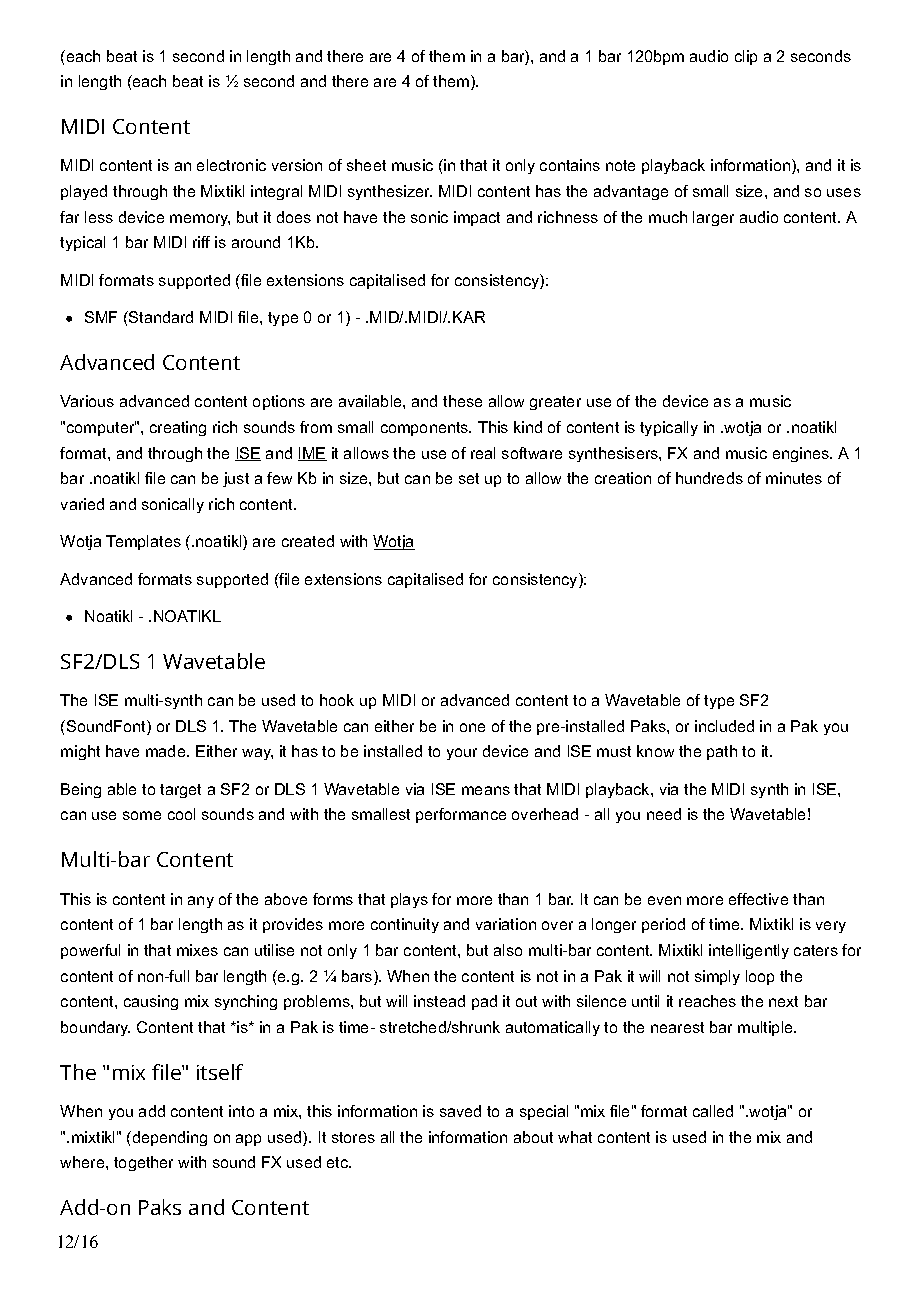 The height and width of the document is (1307, 924). Describe the element at coordinates (713, 1111) in the document. I see `called` at that location.
